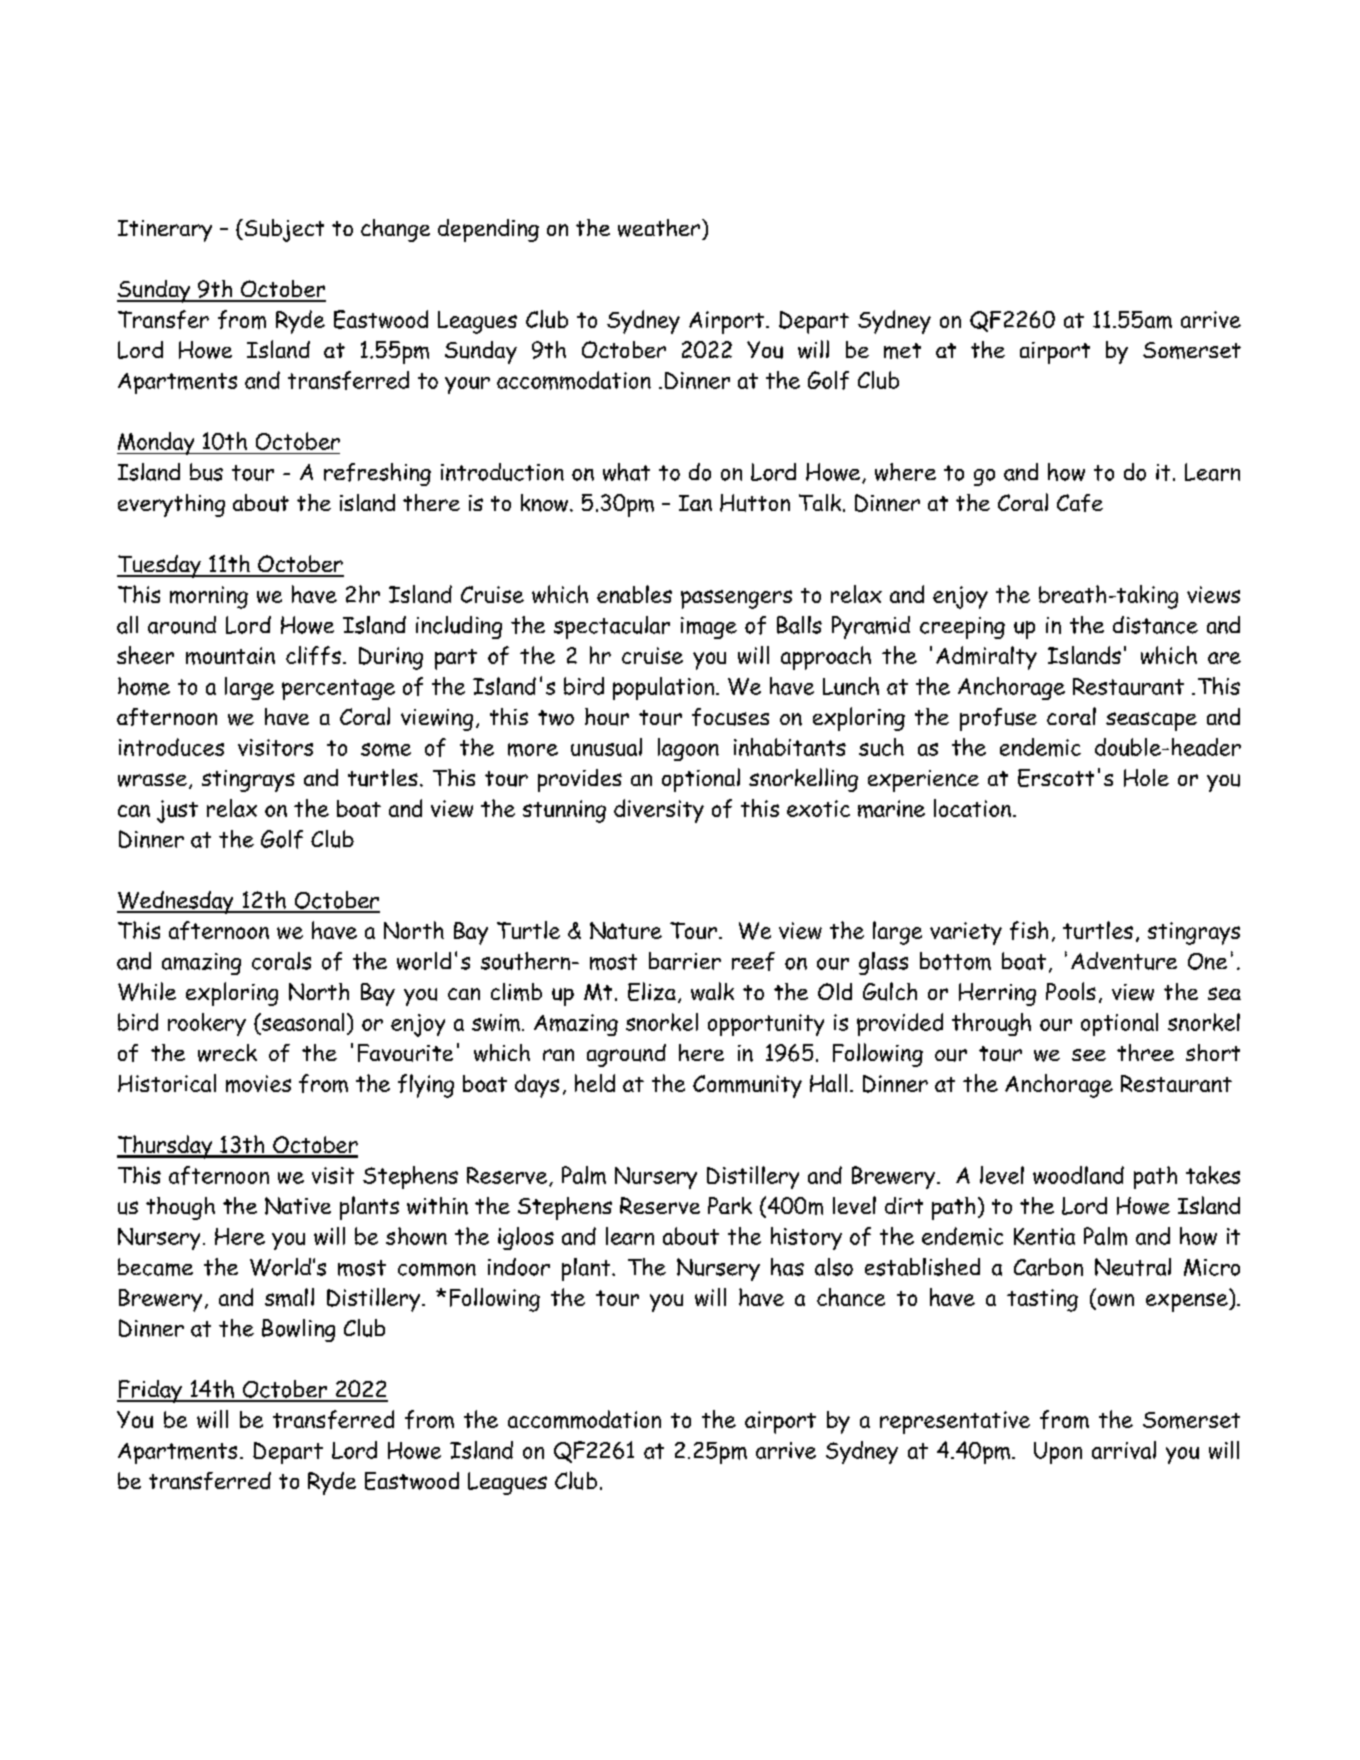 The height and width of the screenshot is (1760, 1360). I want to click on Subject, so click(283, 230).
